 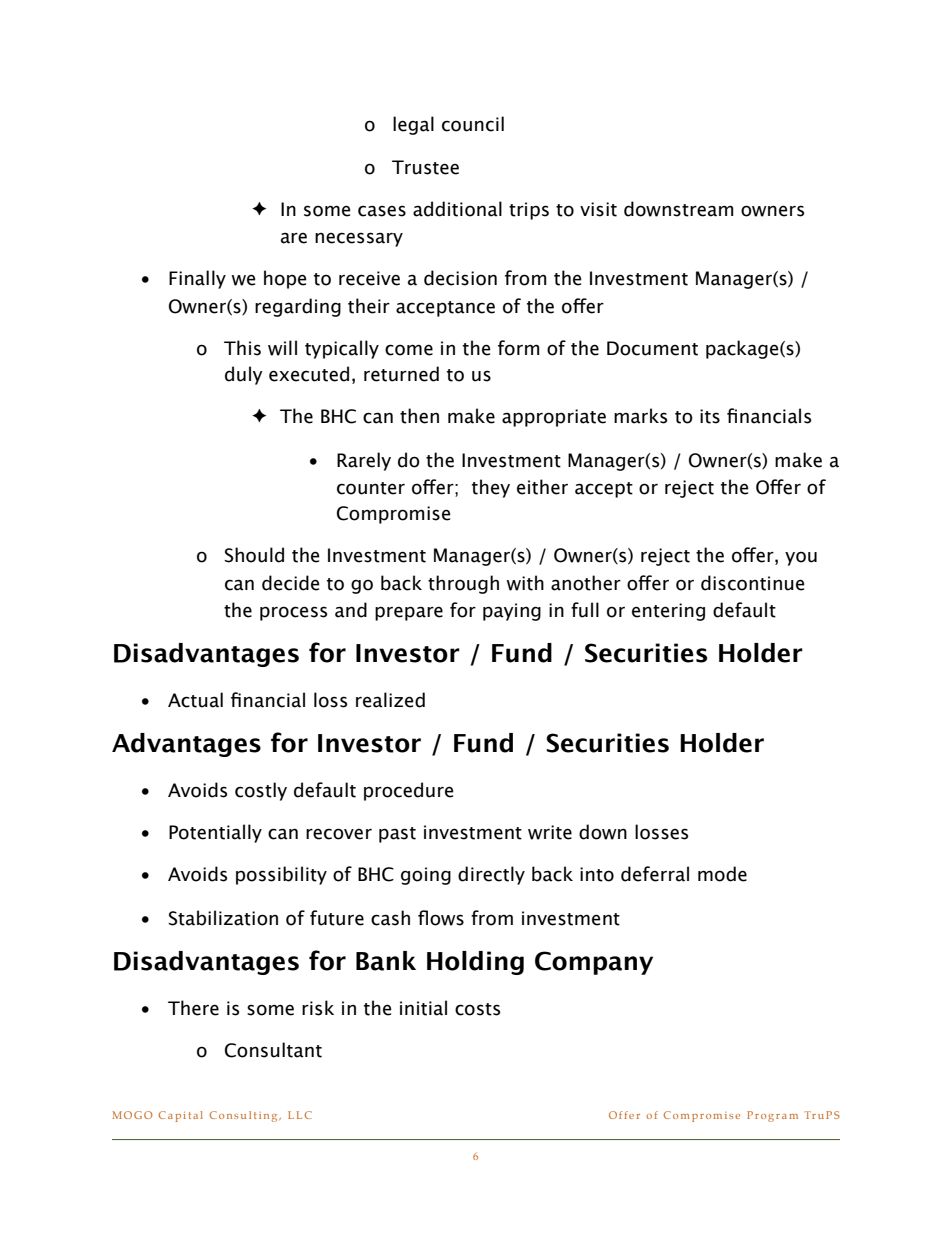 I want to click on visit, so click(x=598, y=209).
